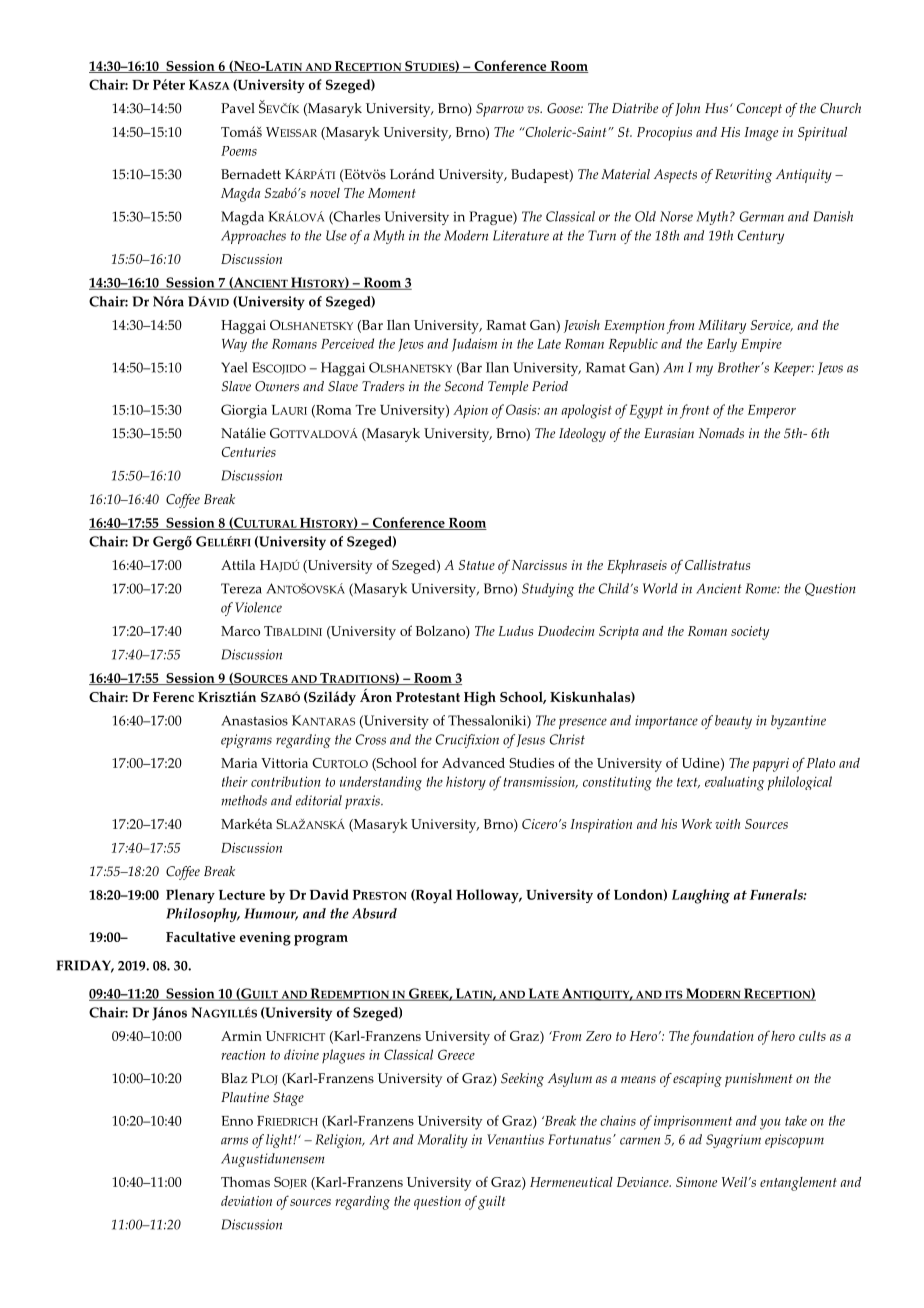 The height and width of the screenshot is (1308, 924). I want to click on Image, so click(761, 134).
